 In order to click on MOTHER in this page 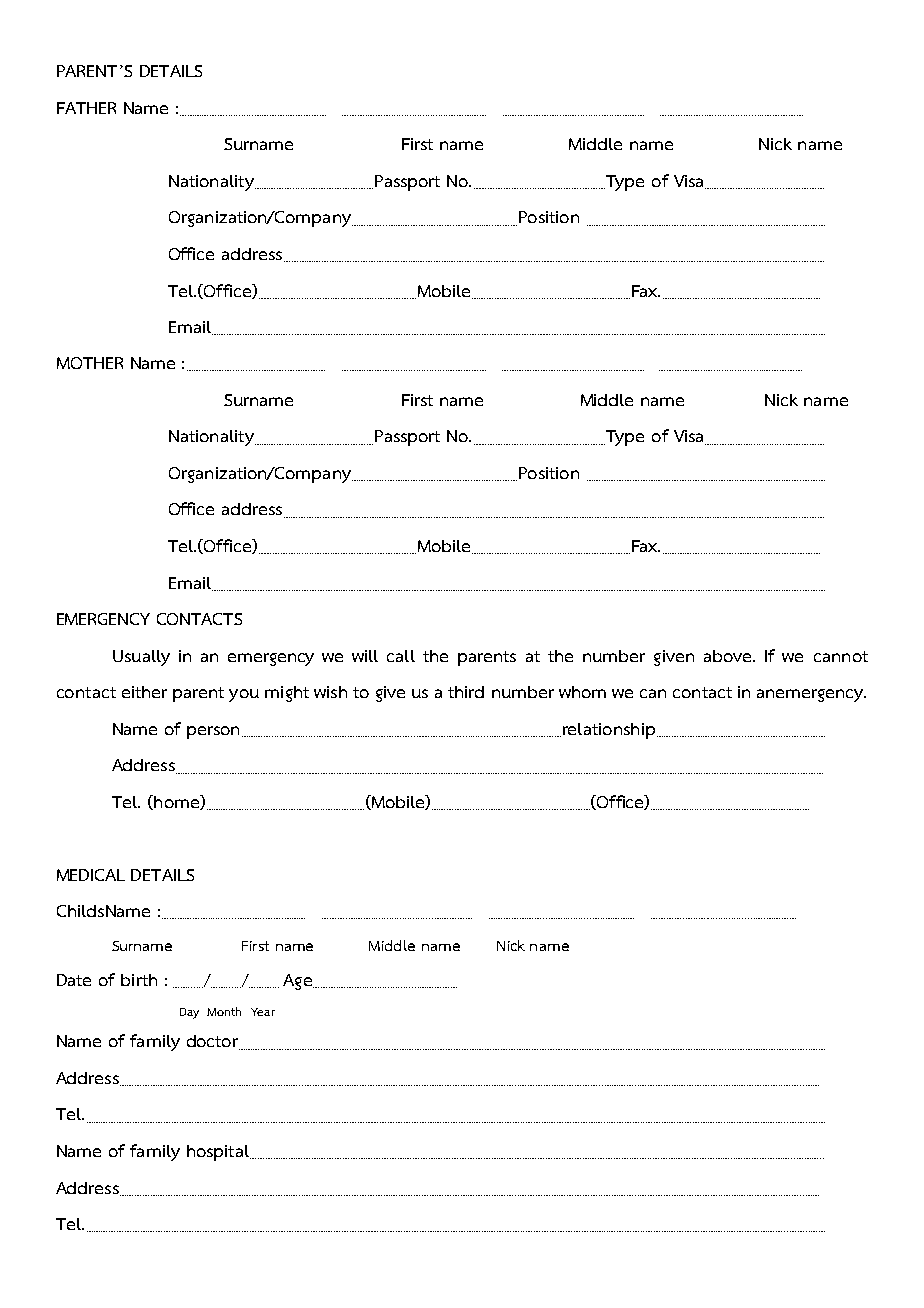, I will do `click(90, 363)`.
